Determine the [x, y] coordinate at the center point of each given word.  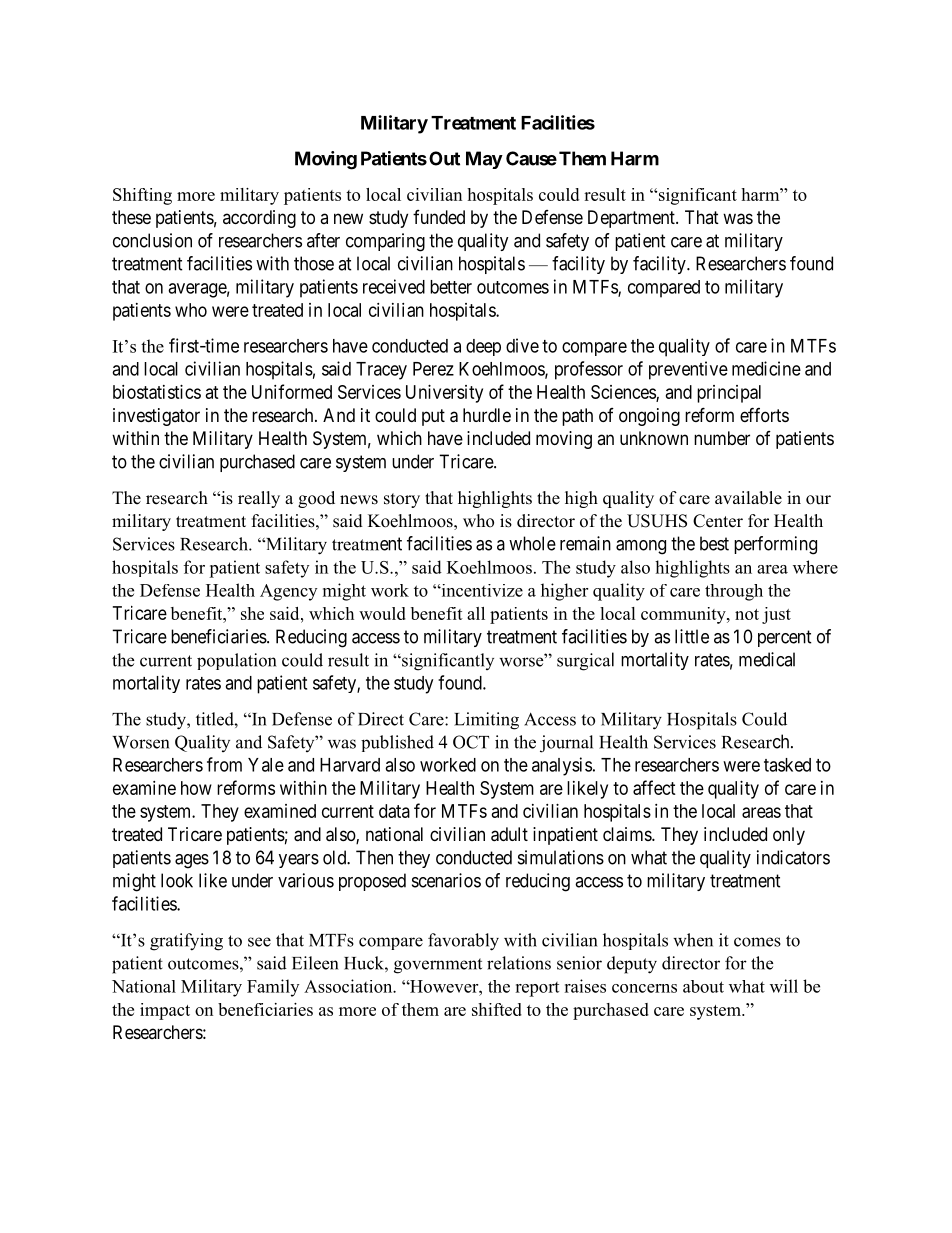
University [444, 394]
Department [632, 219]
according [259, 219]
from [224, 764]
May [484, 160]
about [703, 986]
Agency [288, 592]
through [734, 592]
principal [729, 394]
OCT [471, 742]
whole [532, 543]
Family [273, 988]
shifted [497, 1009]
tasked [787, 765]
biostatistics [157, 392]
